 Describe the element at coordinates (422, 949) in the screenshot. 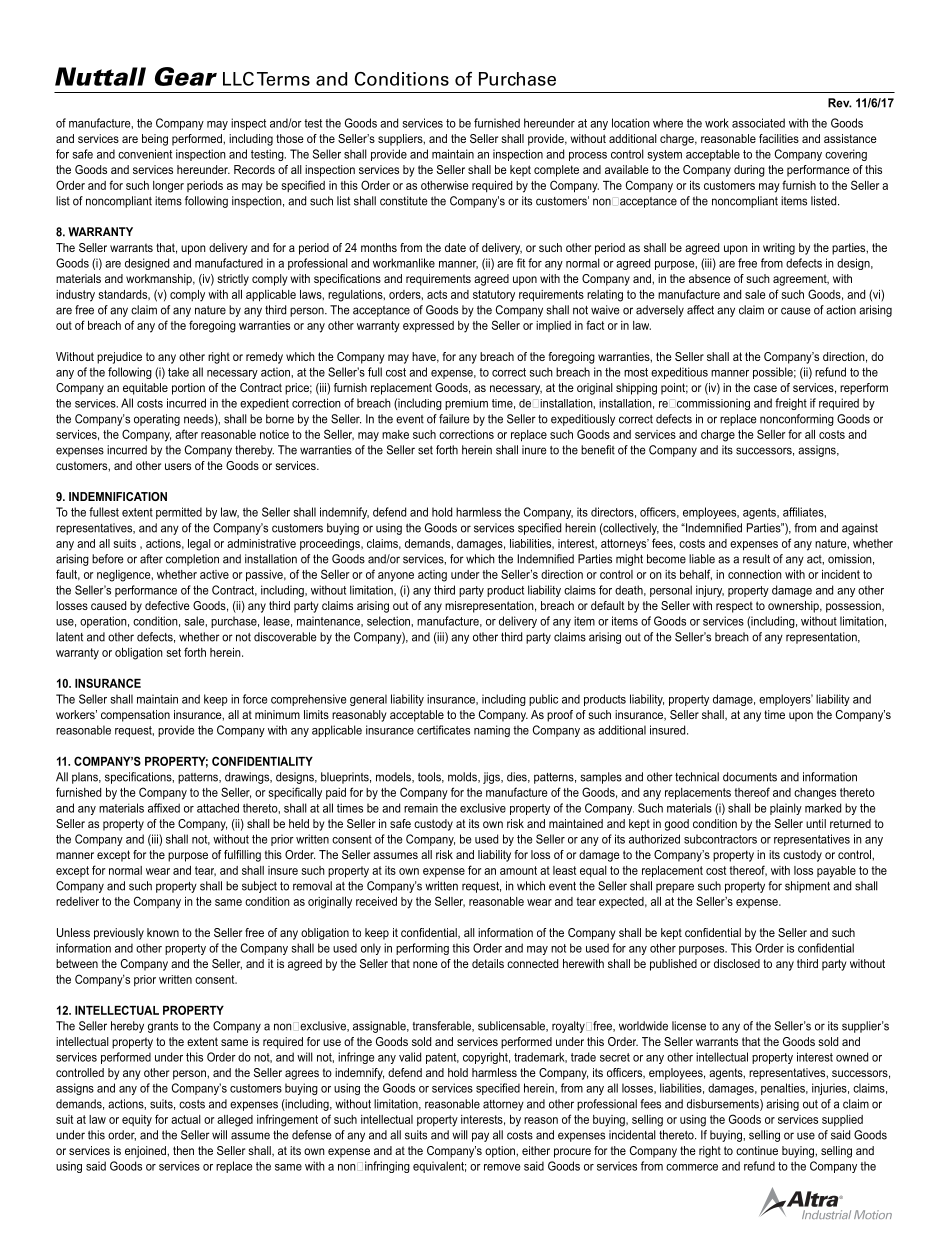

I see `performing` at that location.
